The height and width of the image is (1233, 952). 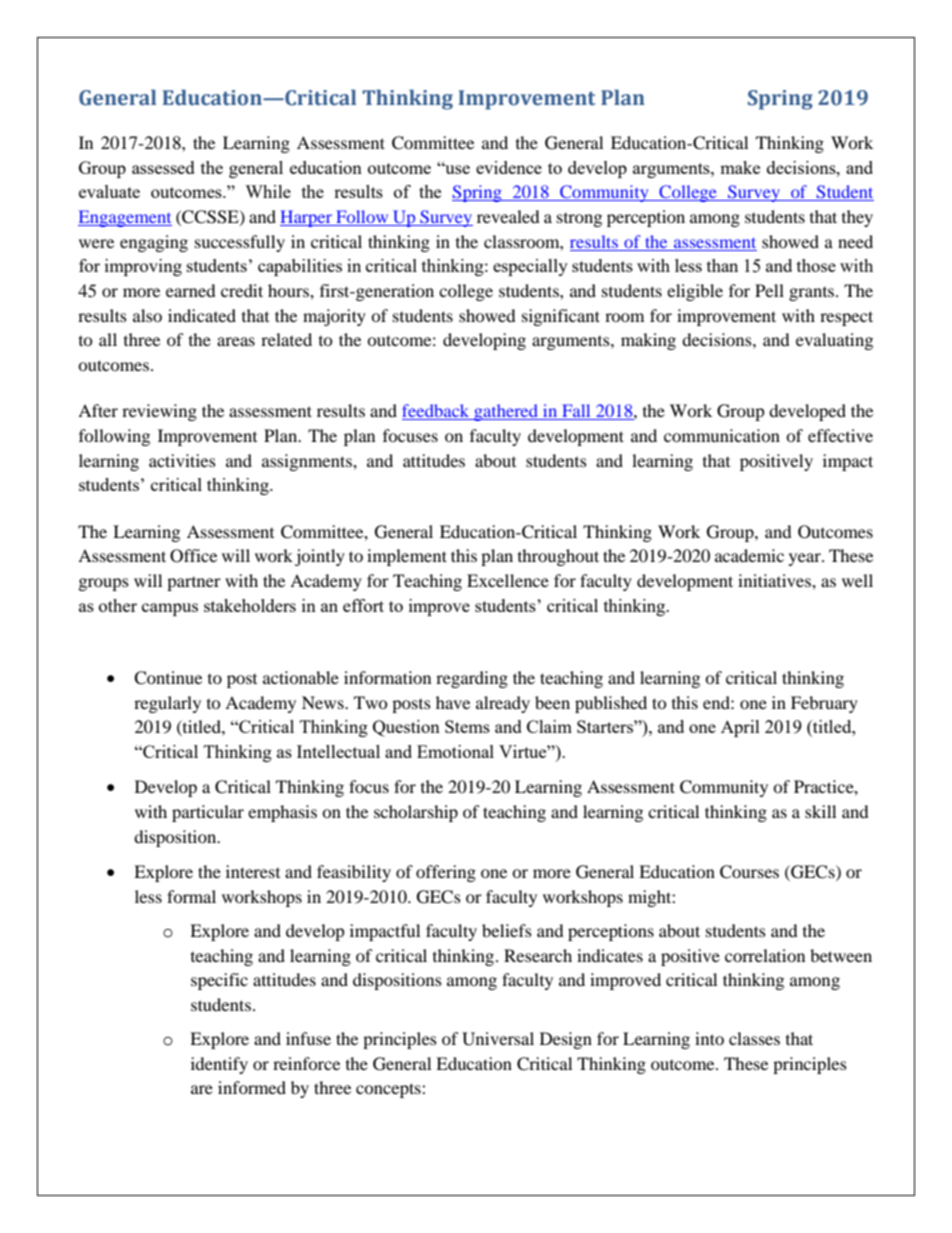 I want to click on gathered, so click(x=506, y=412).
